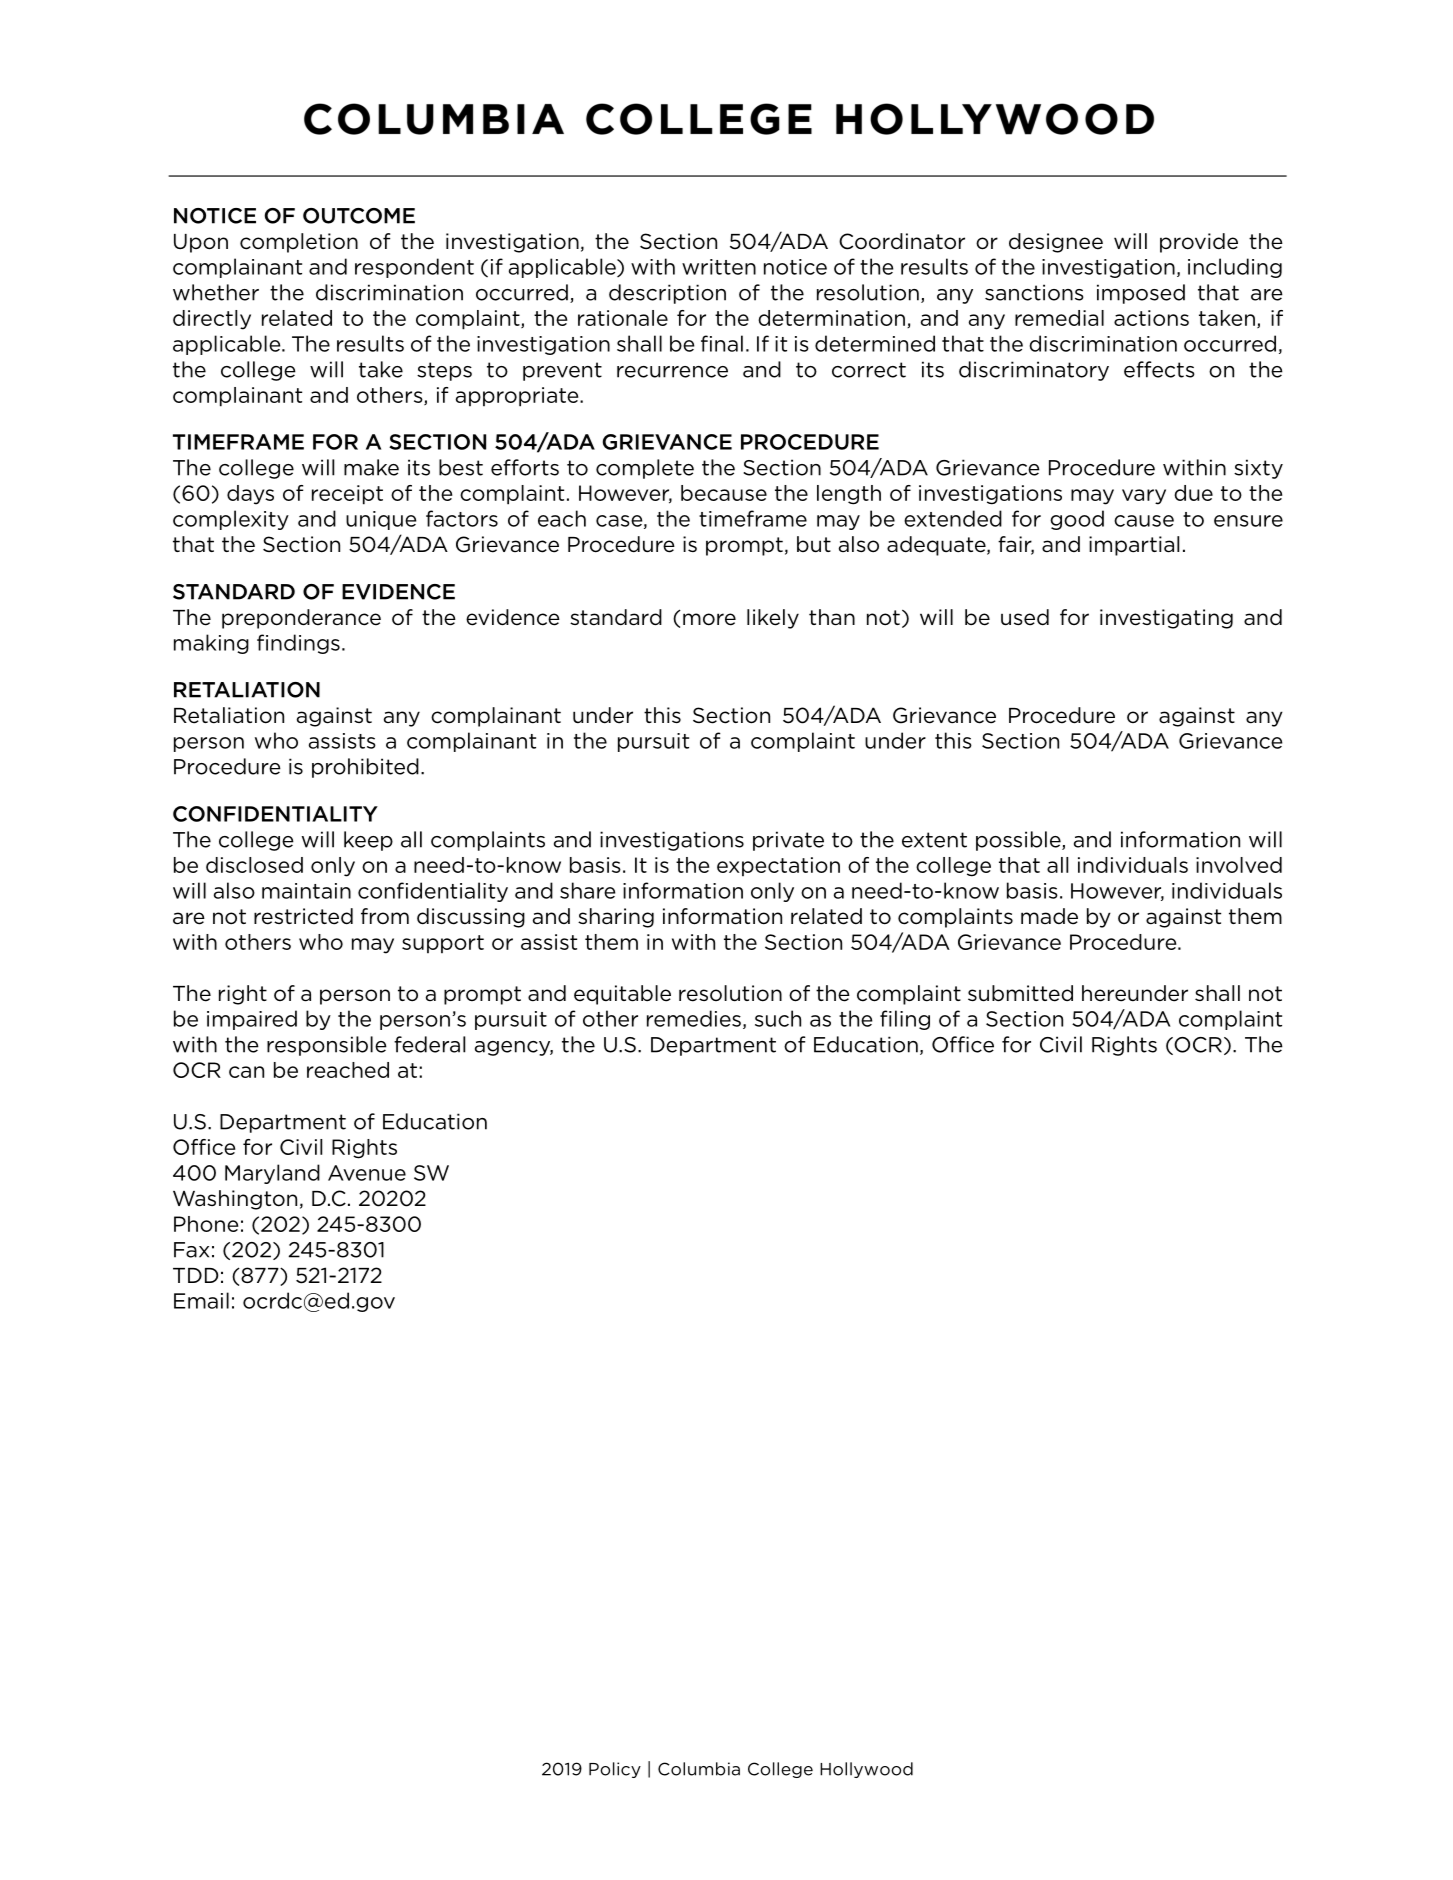  I want to click on investigating, so click(1166, 619).
